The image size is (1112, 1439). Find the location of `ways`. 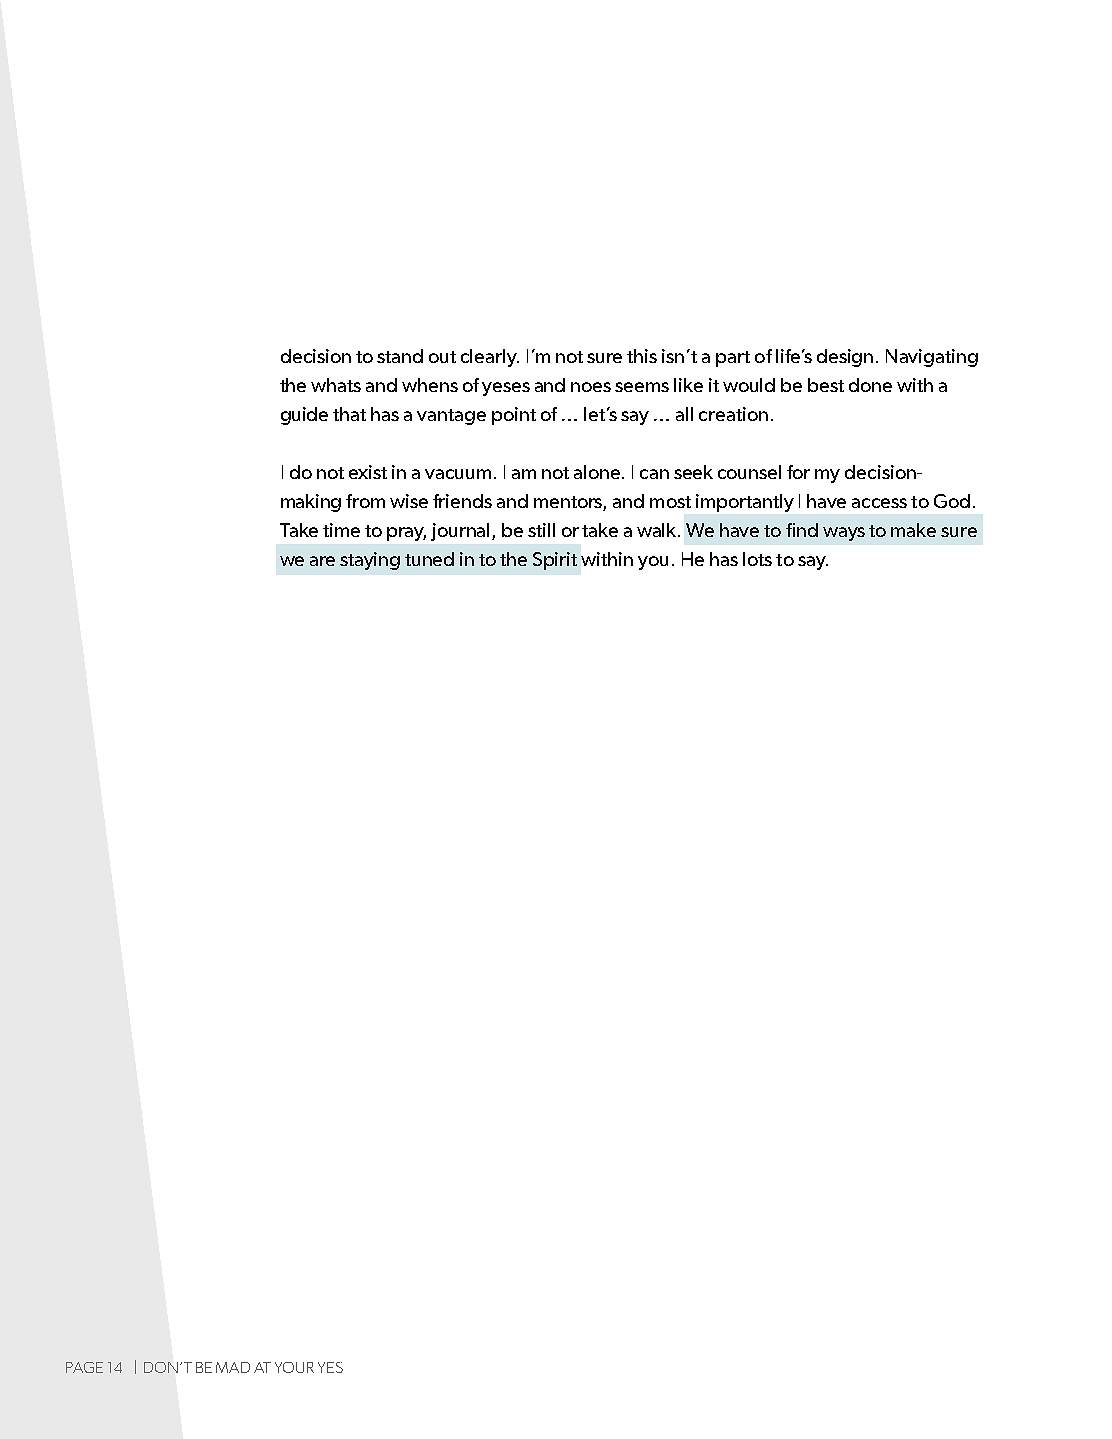

ways is located at coordinates (844, 534).
